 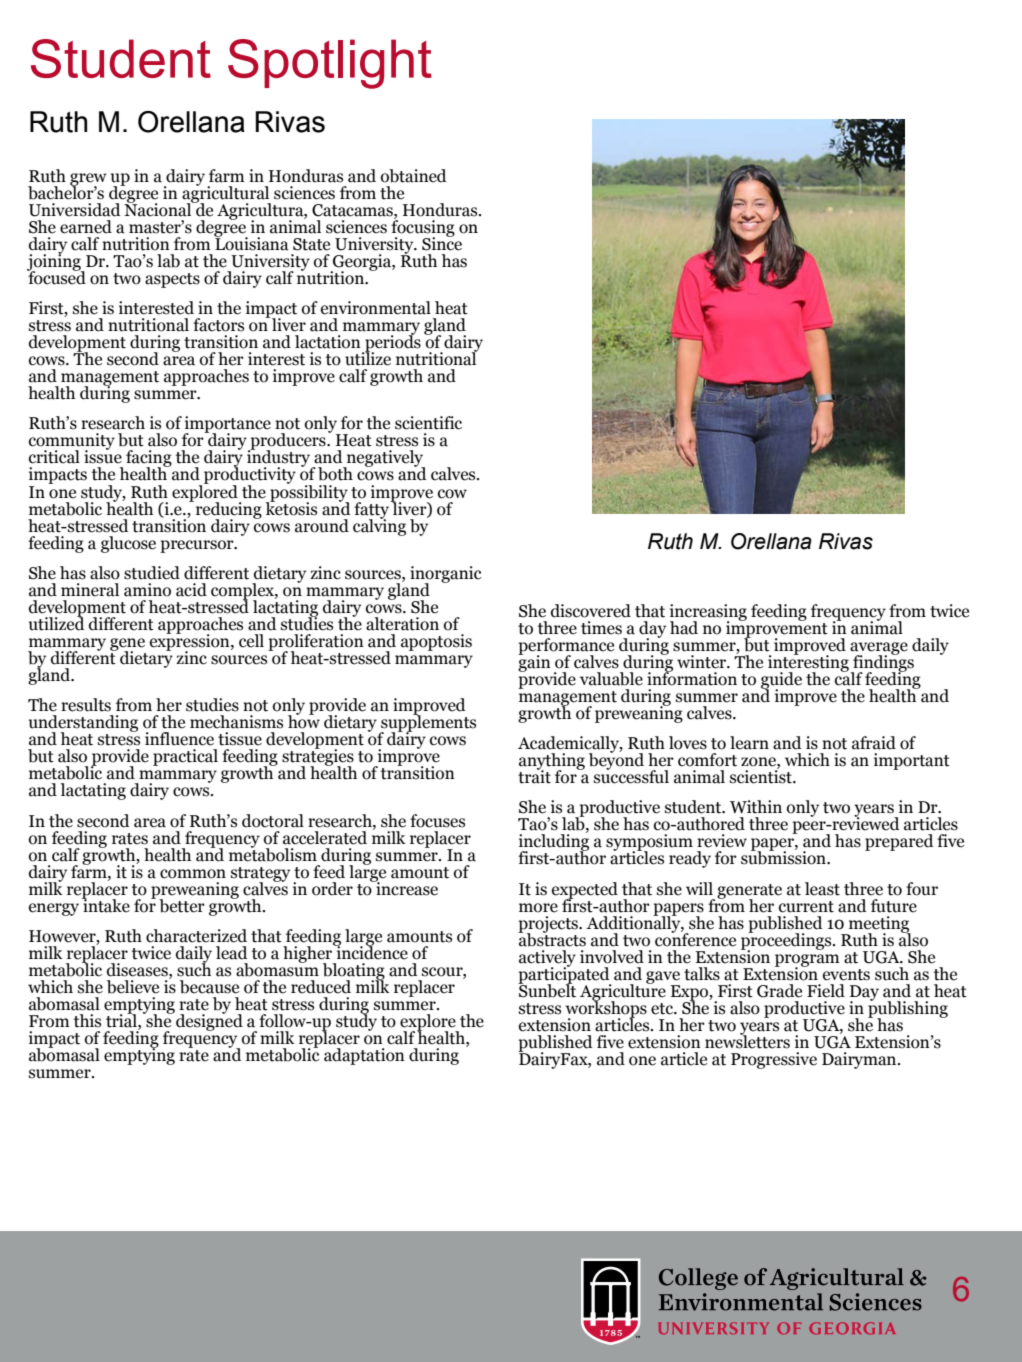 I want to click on increasing, so click(x=708, y=613).
